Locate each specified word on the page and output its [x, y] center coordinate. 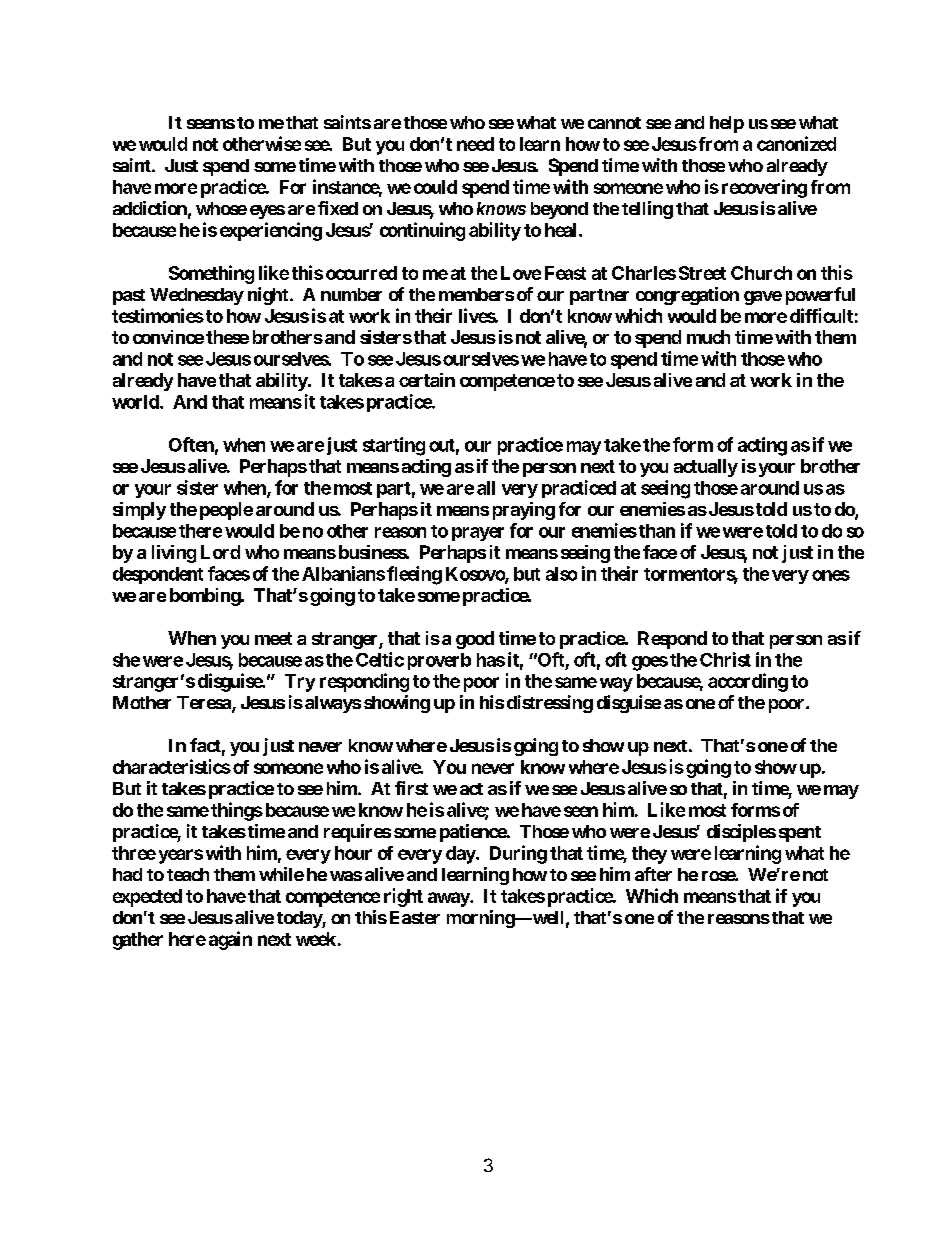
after [653, 874]
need [475, 144]
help [727, 124]
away [449, 899]
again [230, 940]
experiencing [271, 231]
